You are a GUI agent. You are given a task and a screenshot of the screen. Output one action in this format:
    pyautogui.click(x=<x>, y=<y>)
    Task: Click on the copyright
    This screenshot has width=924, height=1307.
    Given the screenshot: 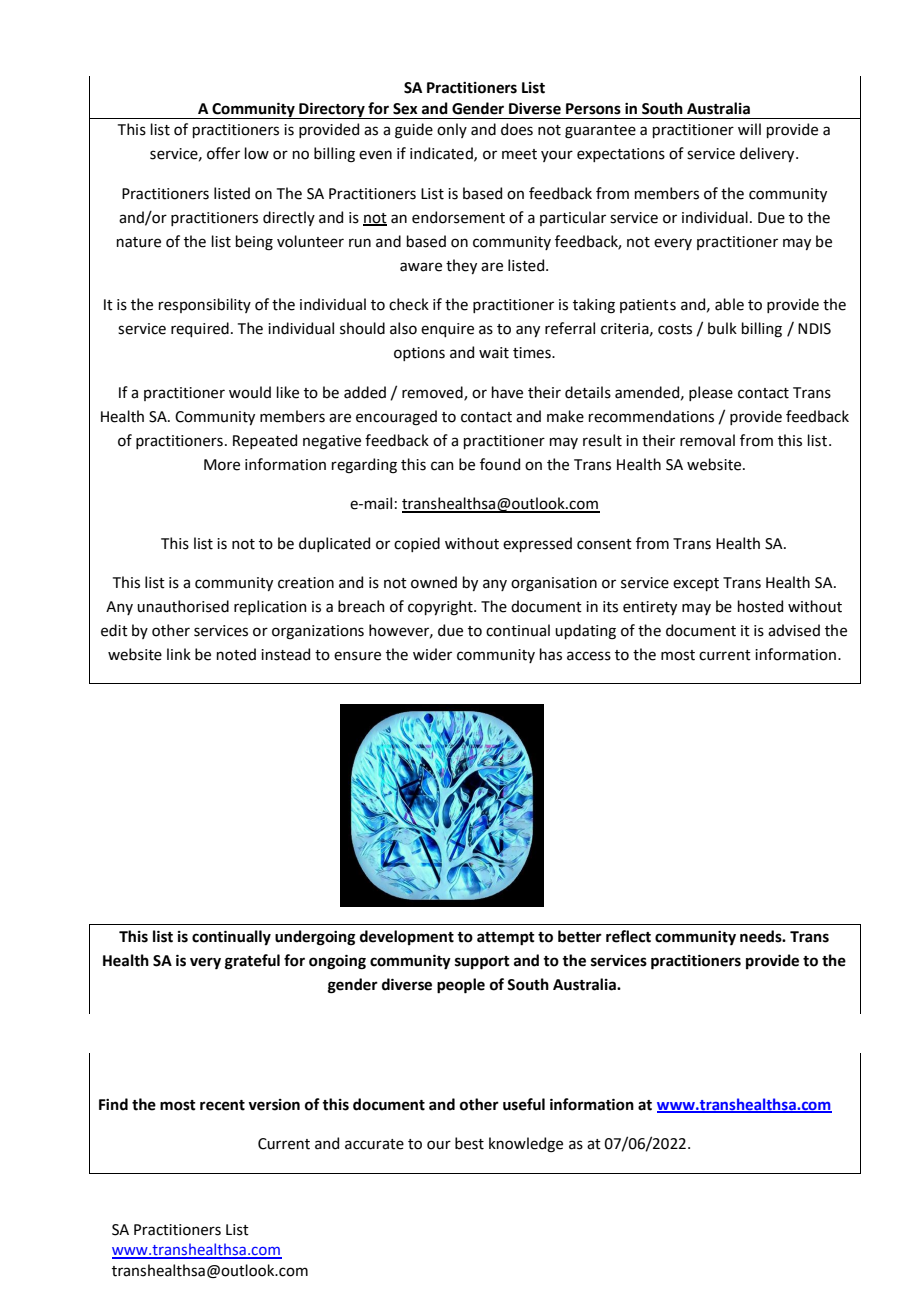 What is the action you would take?
    pyautogui.click(x=441, y=608)
